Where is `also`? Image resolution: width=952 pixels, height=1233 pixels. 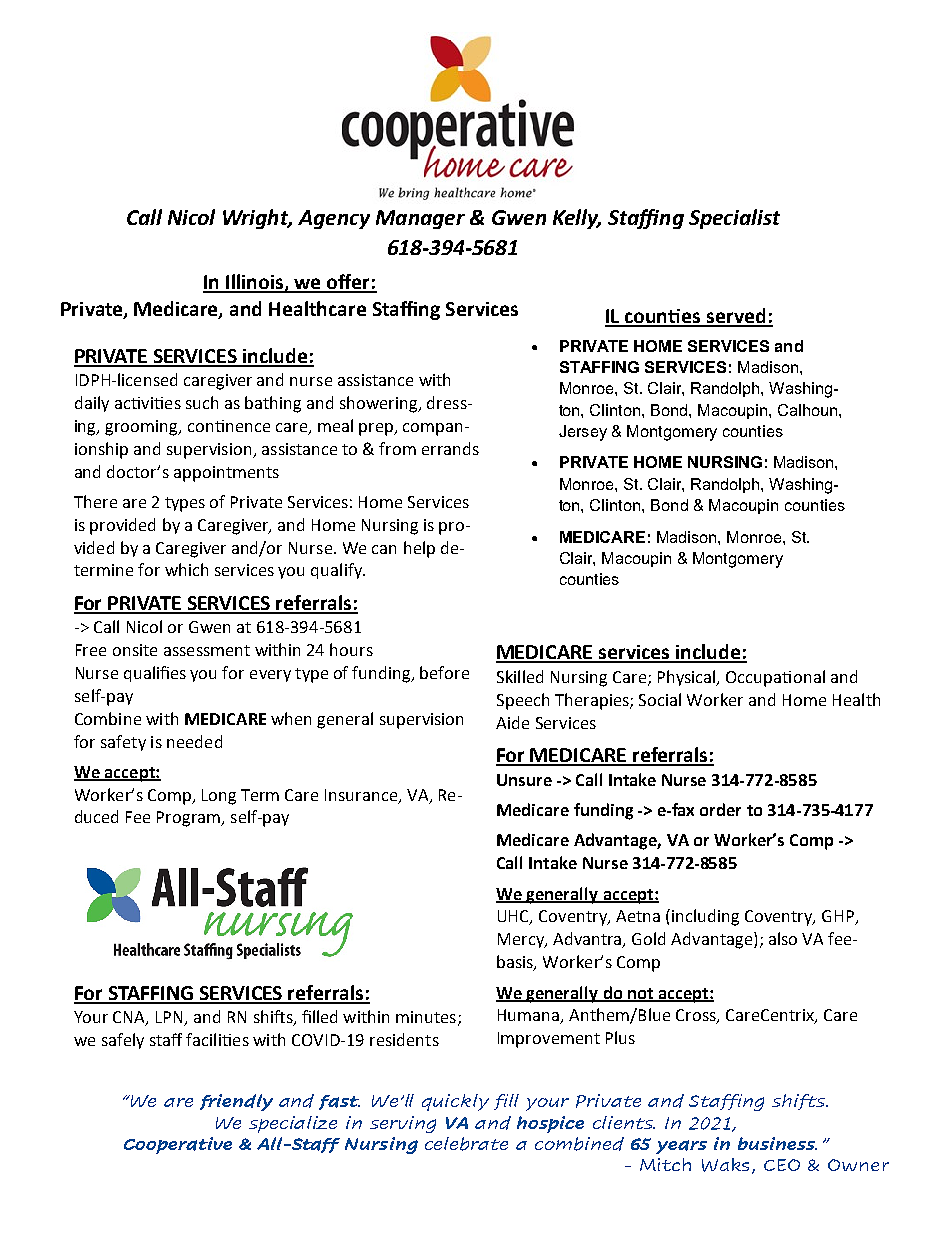 also is located at coordinates (783, 938).
